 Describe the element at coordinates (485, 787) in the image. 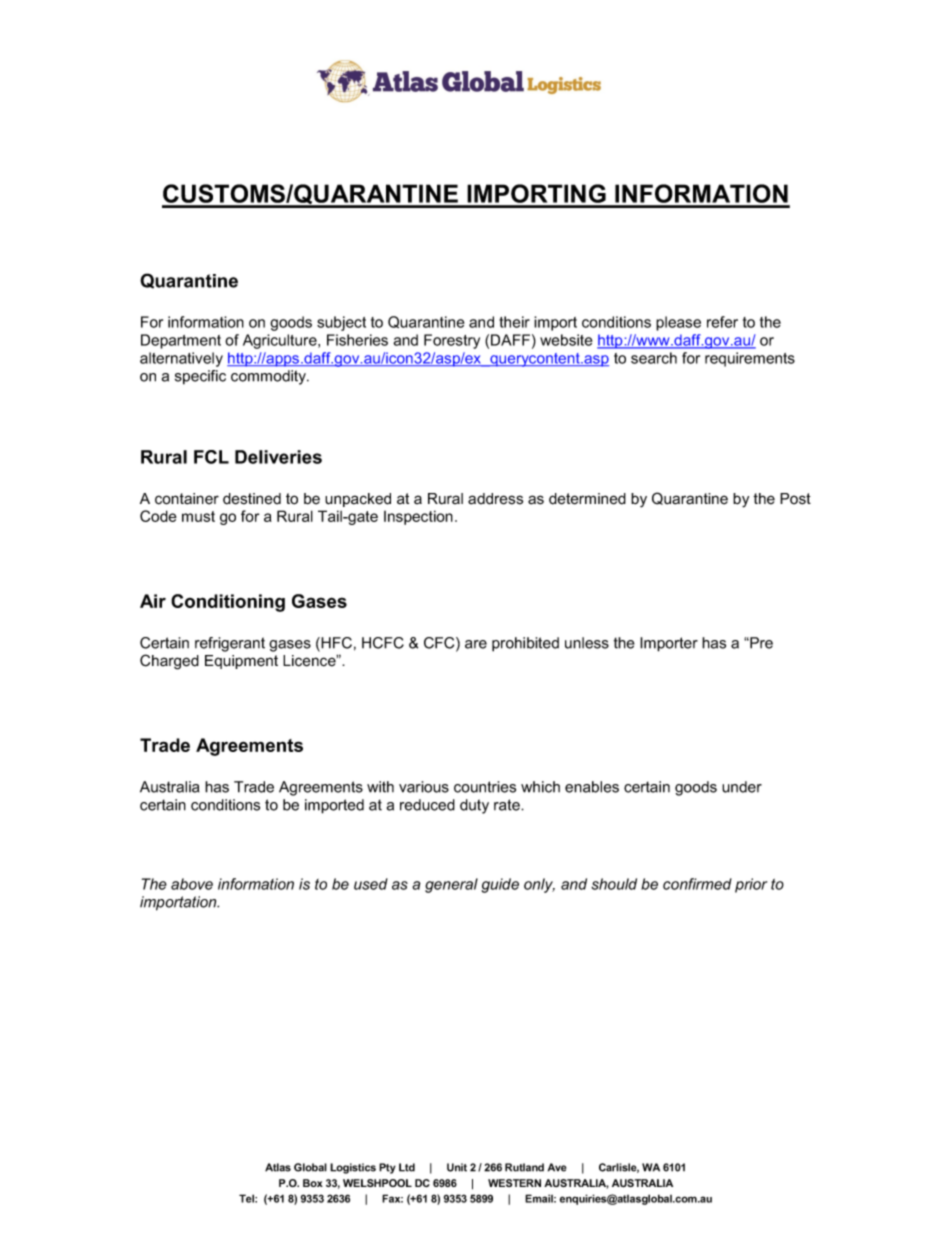

I see `countries` at that location.
